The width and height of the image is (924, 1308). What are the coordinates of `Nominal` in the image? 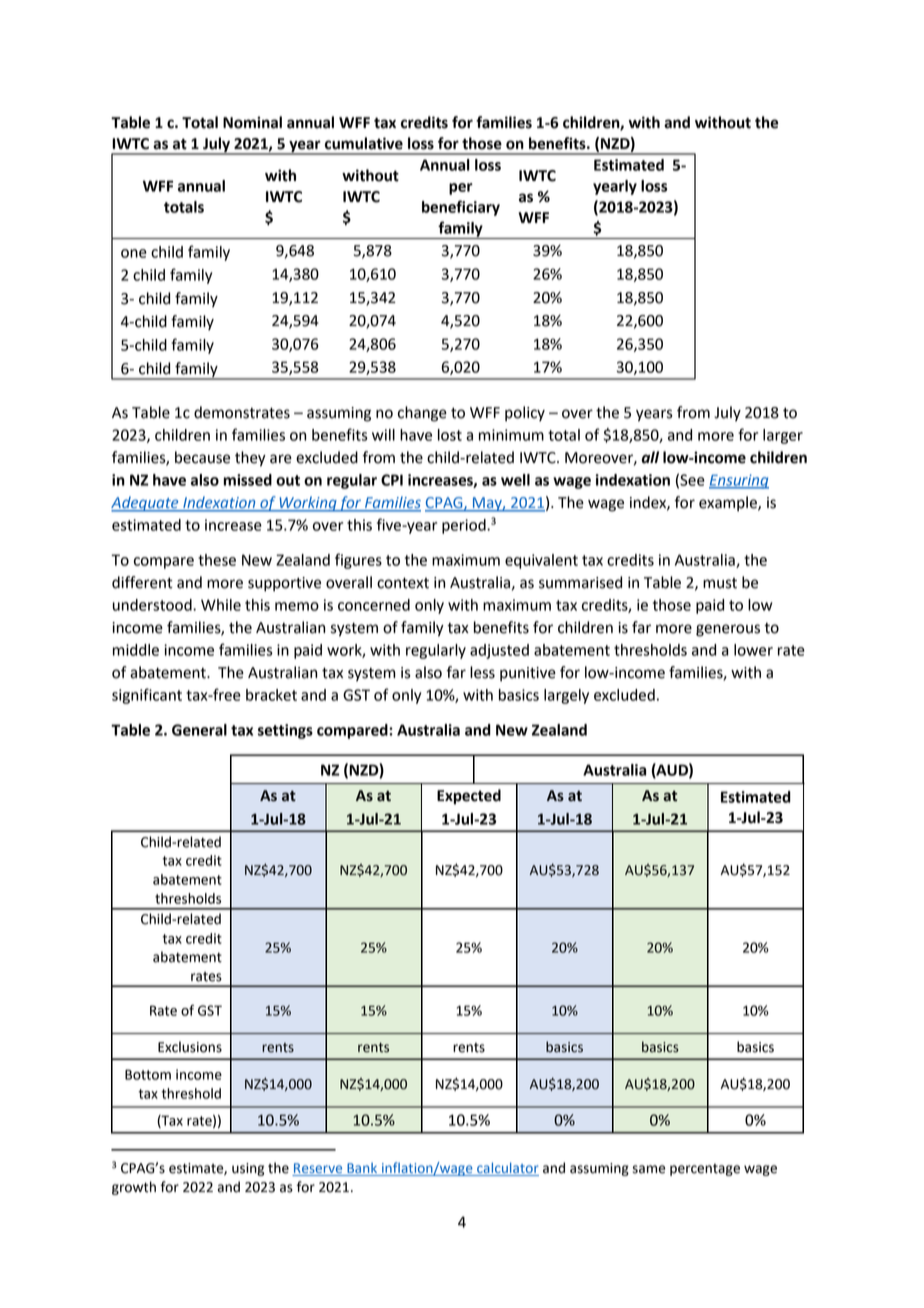 It's located at (252, 122).
